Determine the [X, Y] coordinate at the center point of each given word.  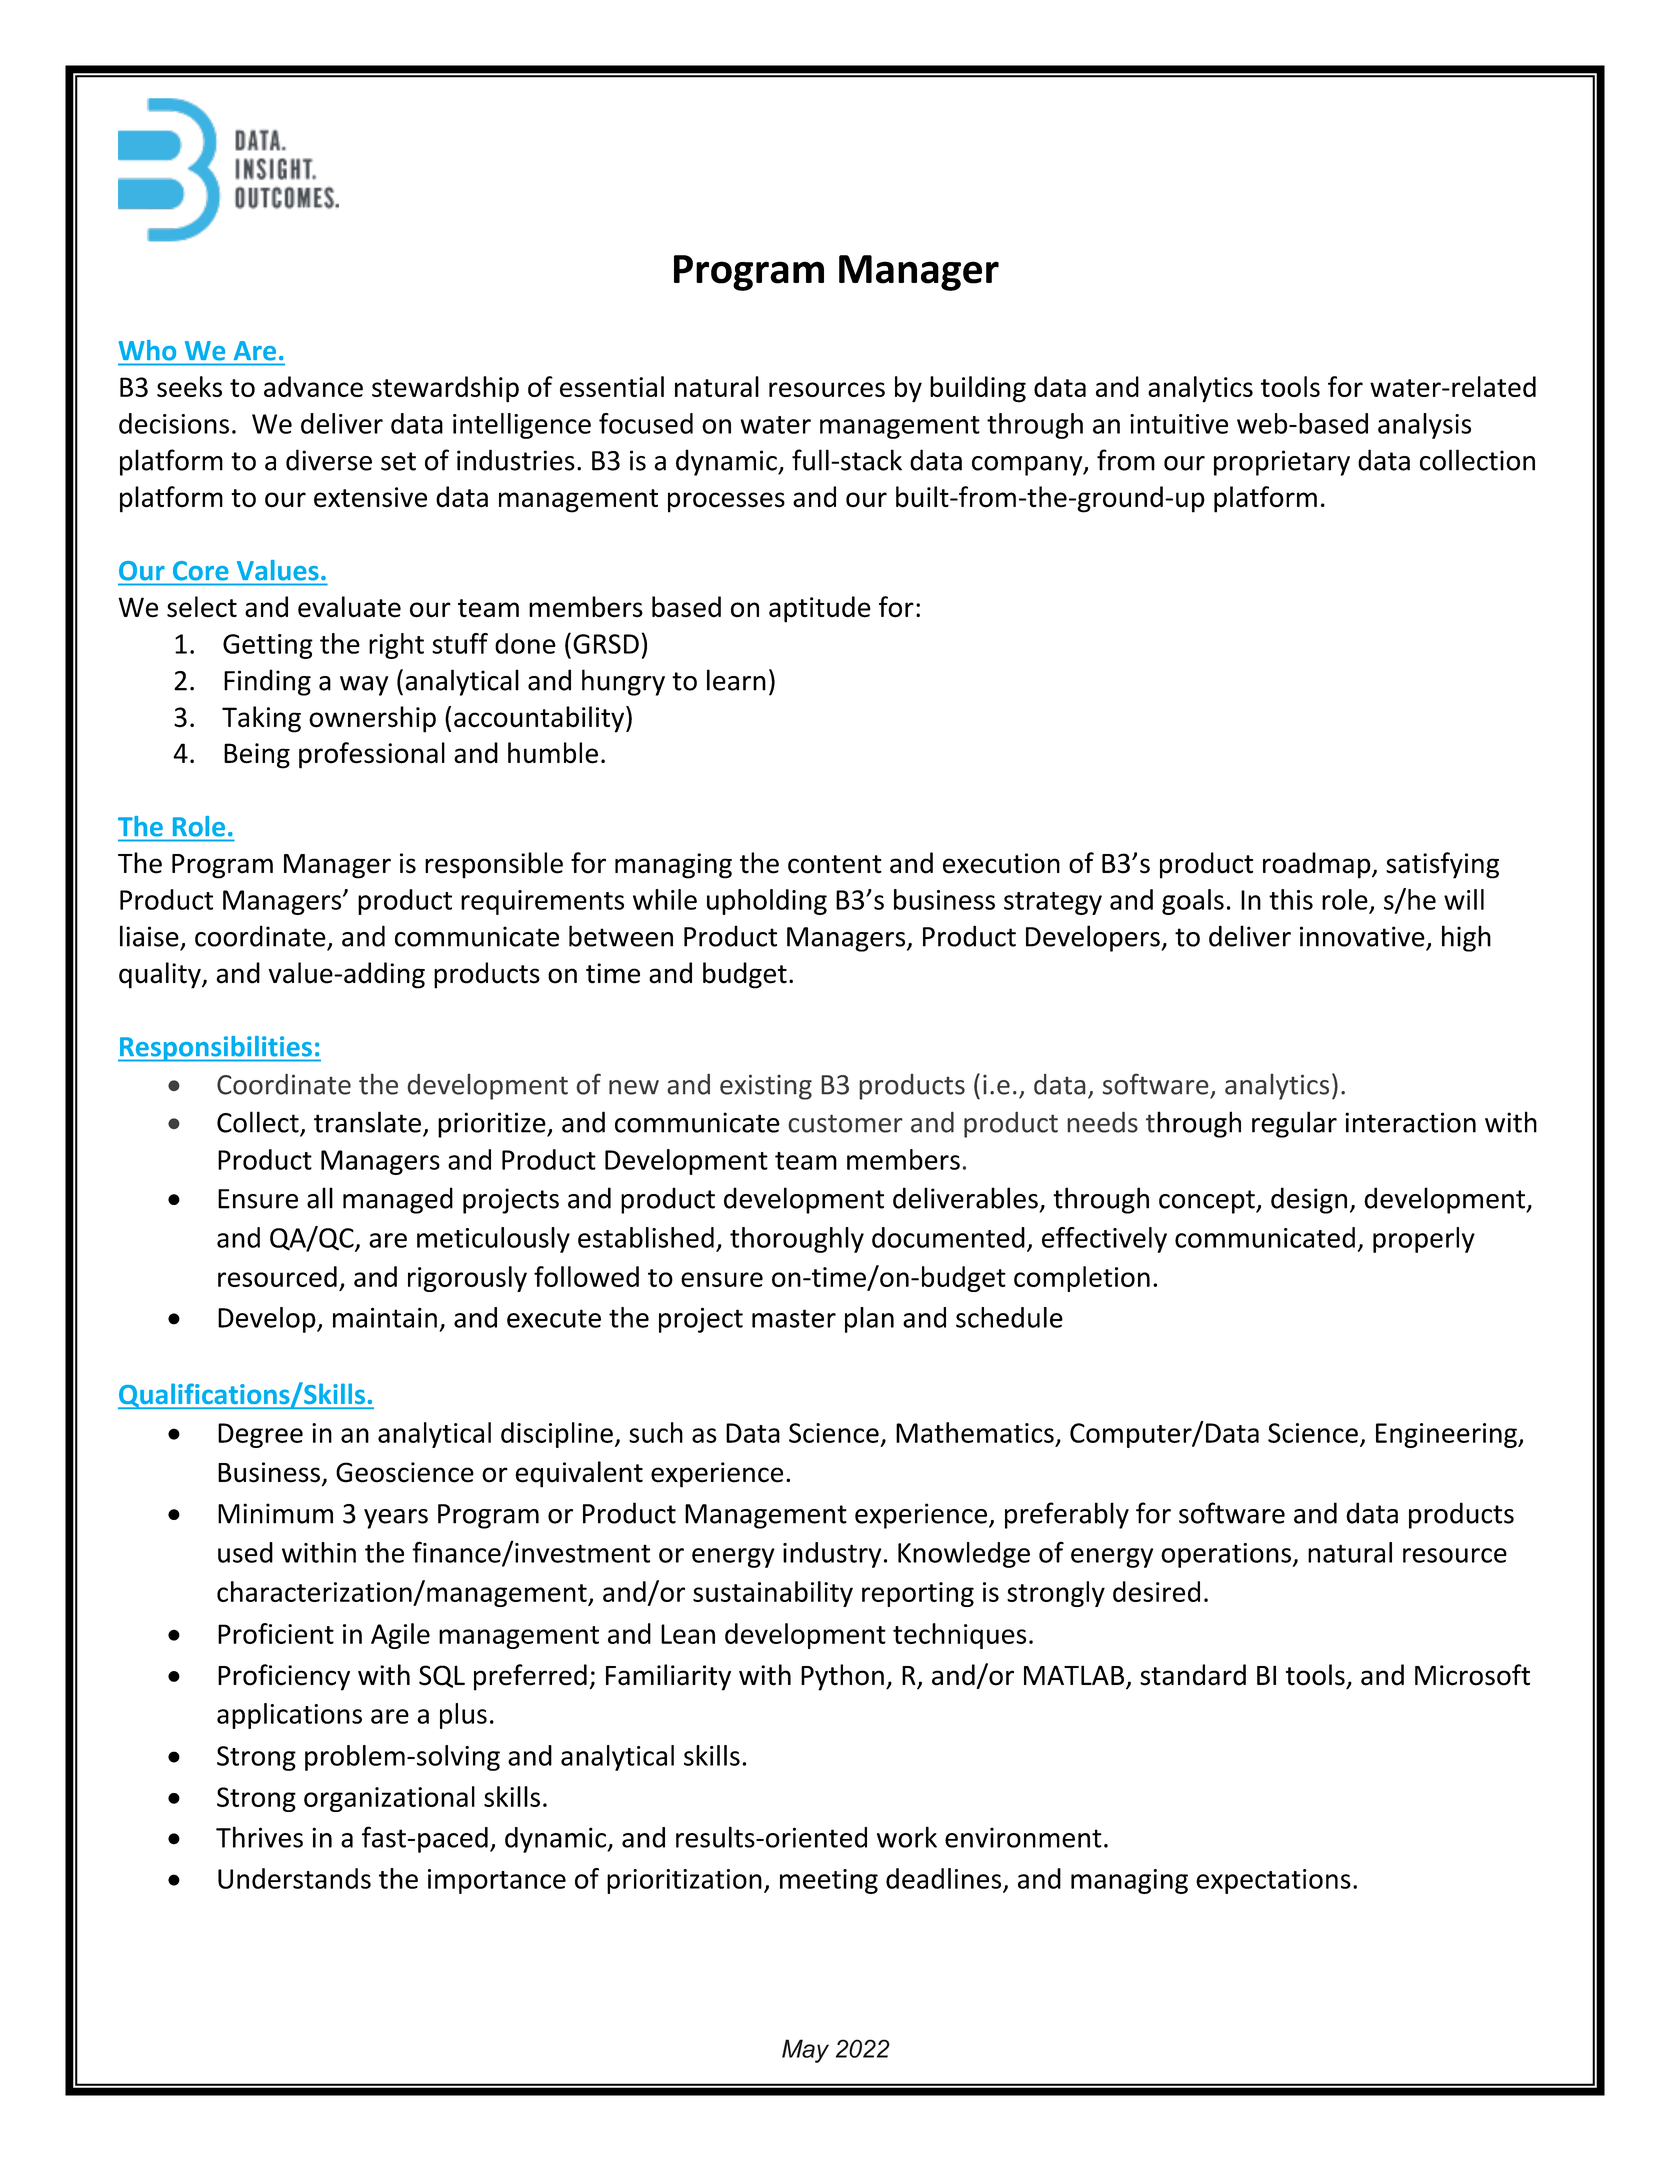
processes [726, 502]
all [320, 1198]
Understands [294, 1878]
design [1309, 1200]
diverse [329, 460]
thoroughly [797, 1240]
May [805, 2051]
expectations [1273, 1881]
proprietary [1282, 463]
